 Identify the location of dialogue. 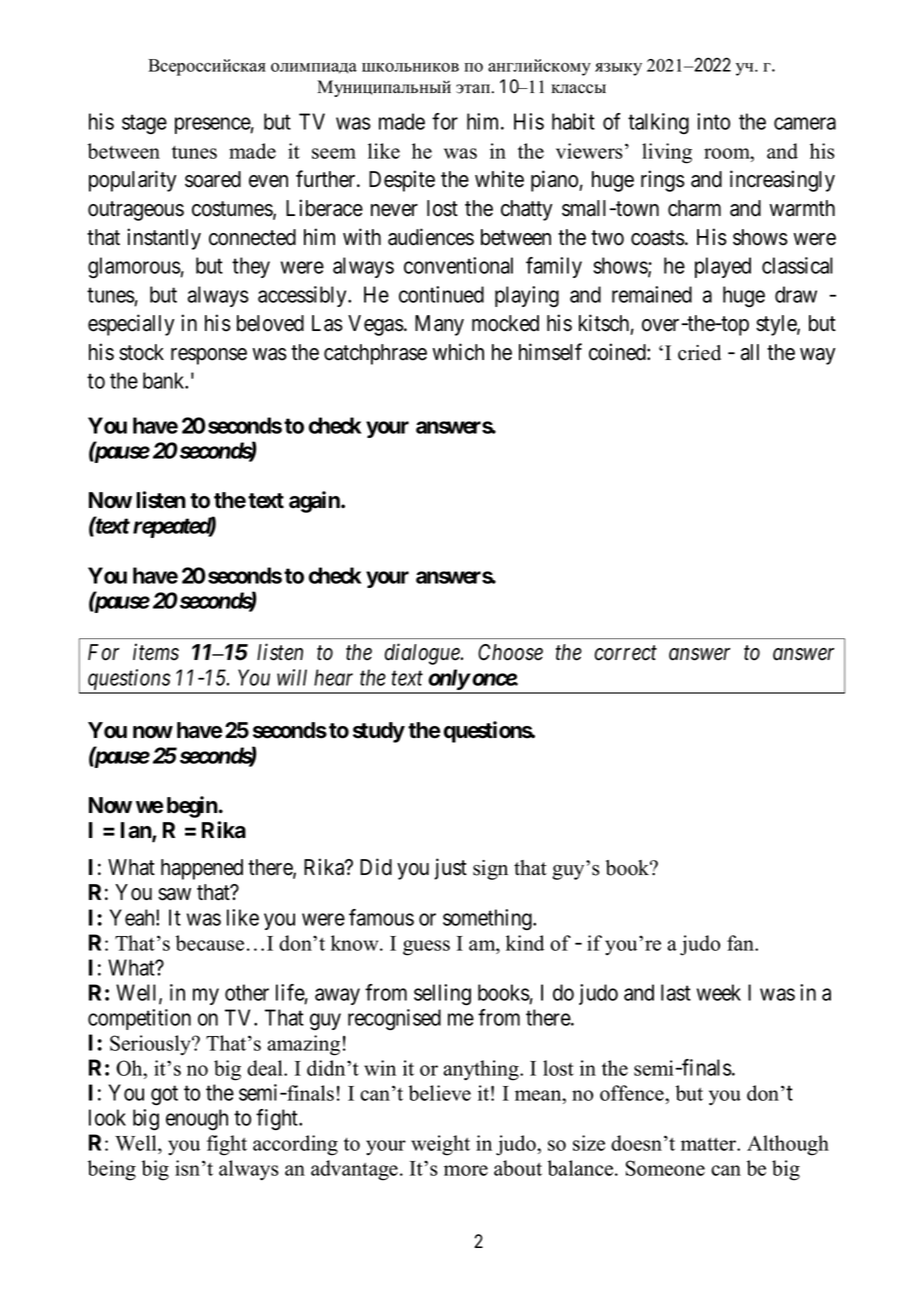
(423, 654).
